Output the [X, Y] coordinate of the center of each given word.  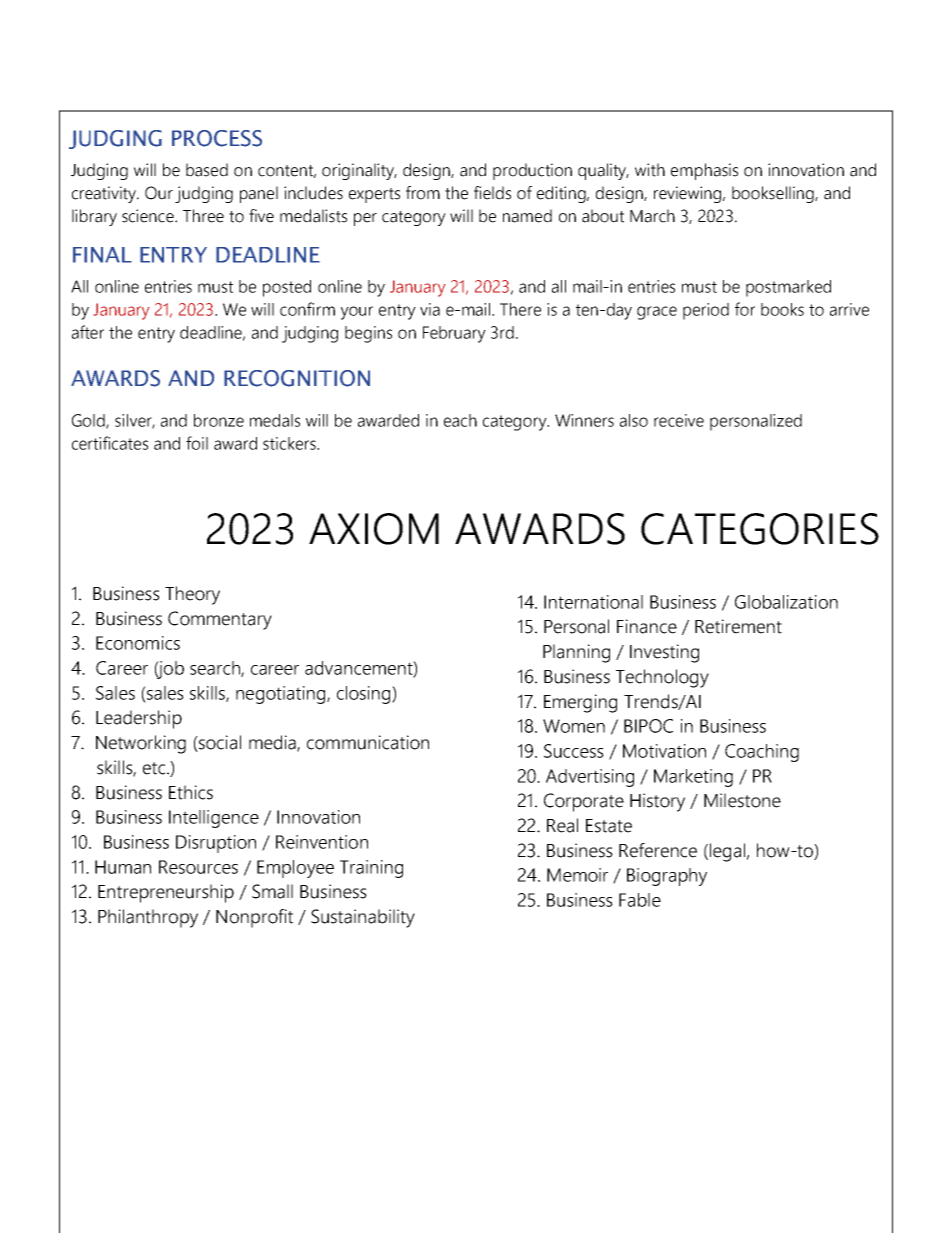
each [460, 420]
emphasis [704, 171]
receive [679, 420]
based [207, 170]
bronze [219, 420]
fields [492, 193]
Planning [576, 653]
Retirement [738, 626]
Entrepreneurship [166, 893]
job [169, 670]
